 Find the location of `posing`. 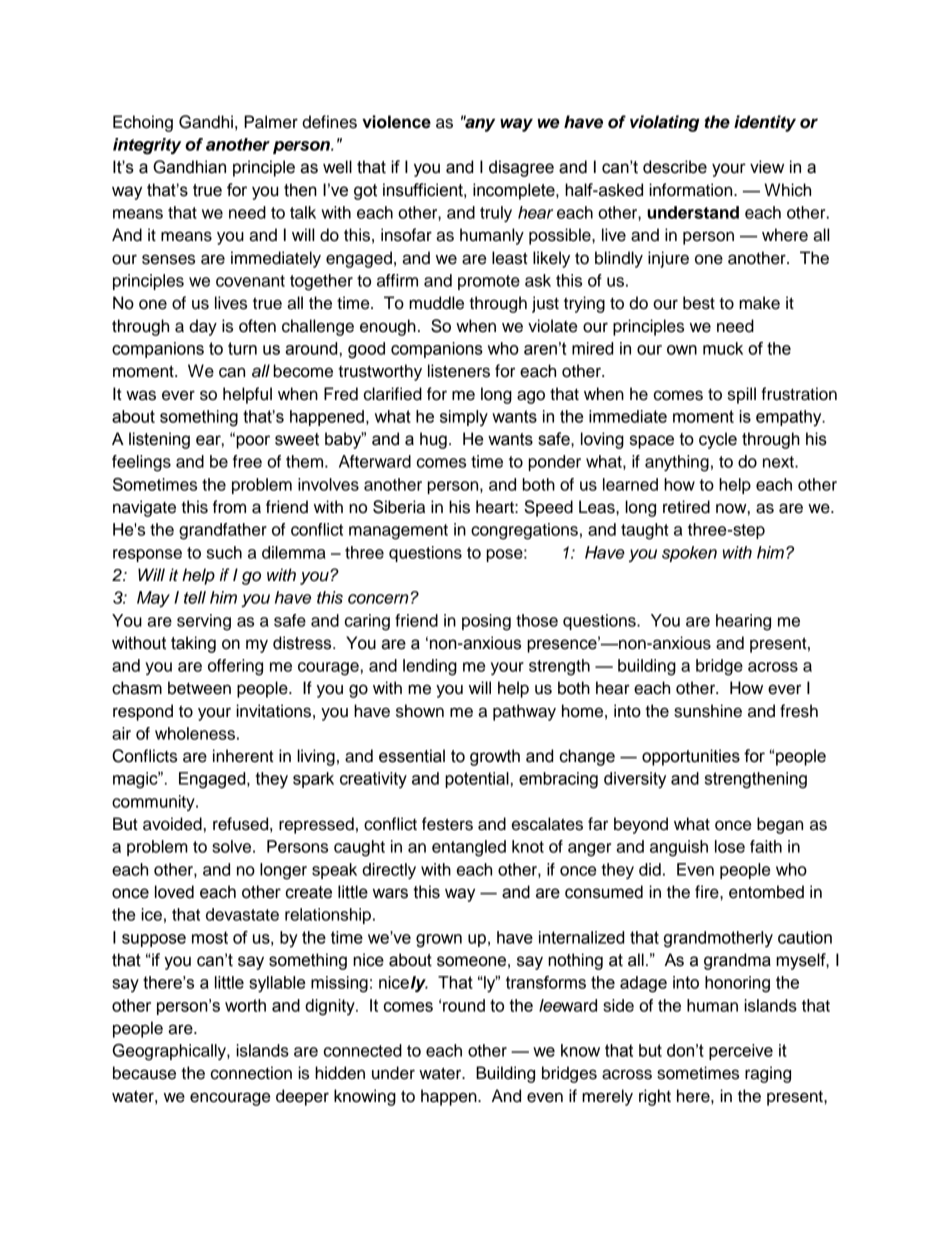

posing is located at coordinates (486, 622).
